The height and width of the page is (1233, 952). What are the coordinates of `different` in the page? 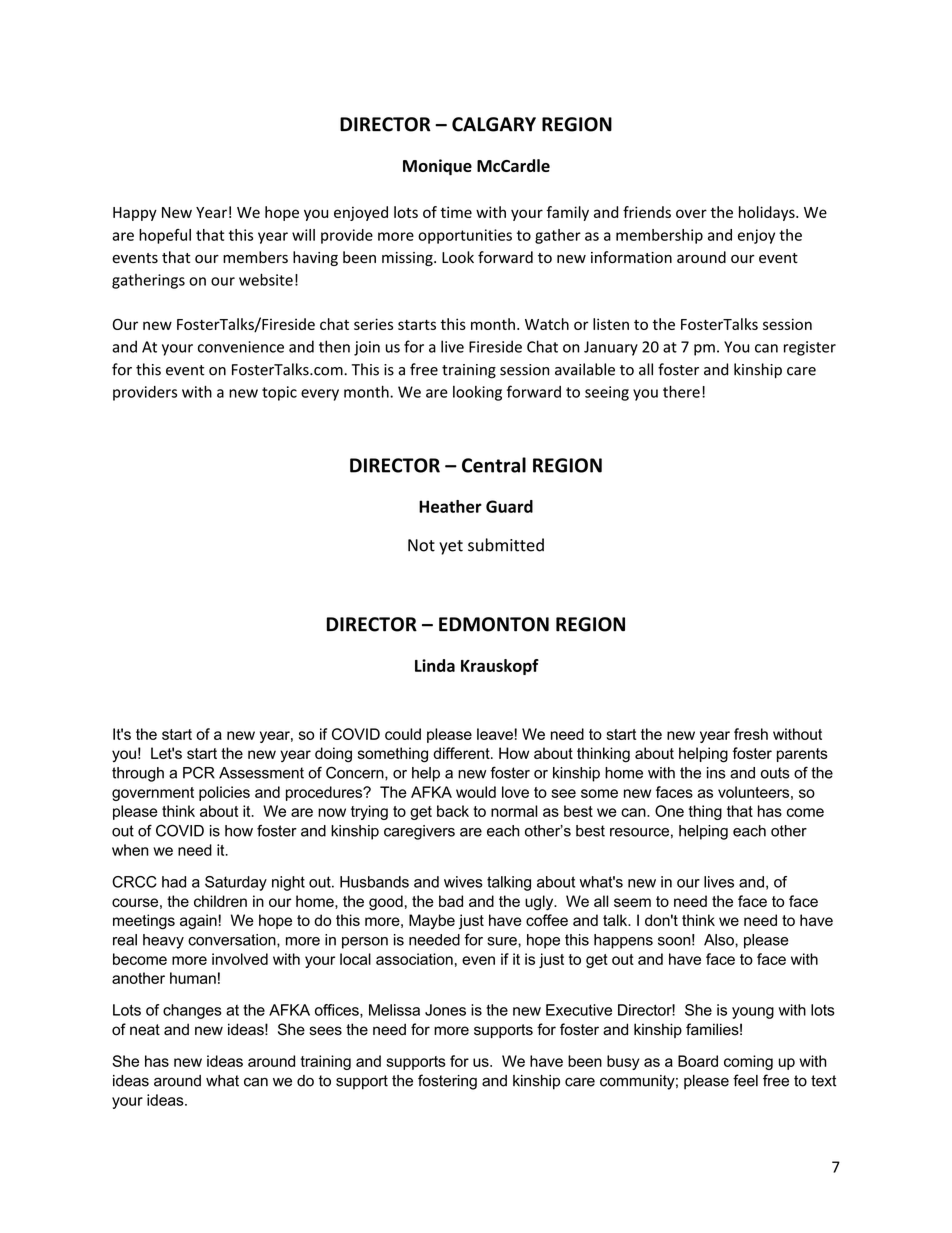 It's located at (462, 753).
